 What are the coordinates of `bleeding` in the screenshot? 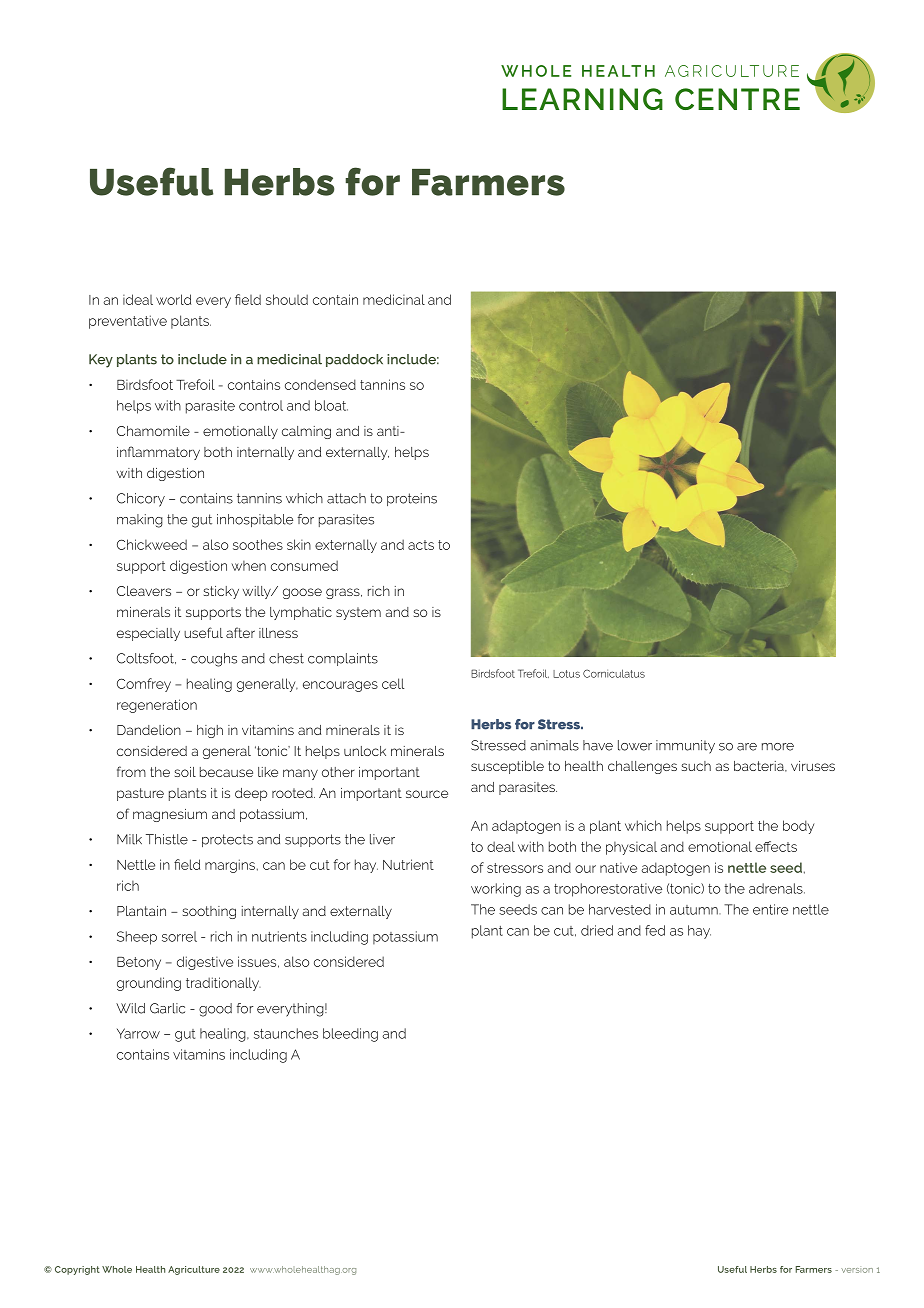 It's located at (350, 1035).
